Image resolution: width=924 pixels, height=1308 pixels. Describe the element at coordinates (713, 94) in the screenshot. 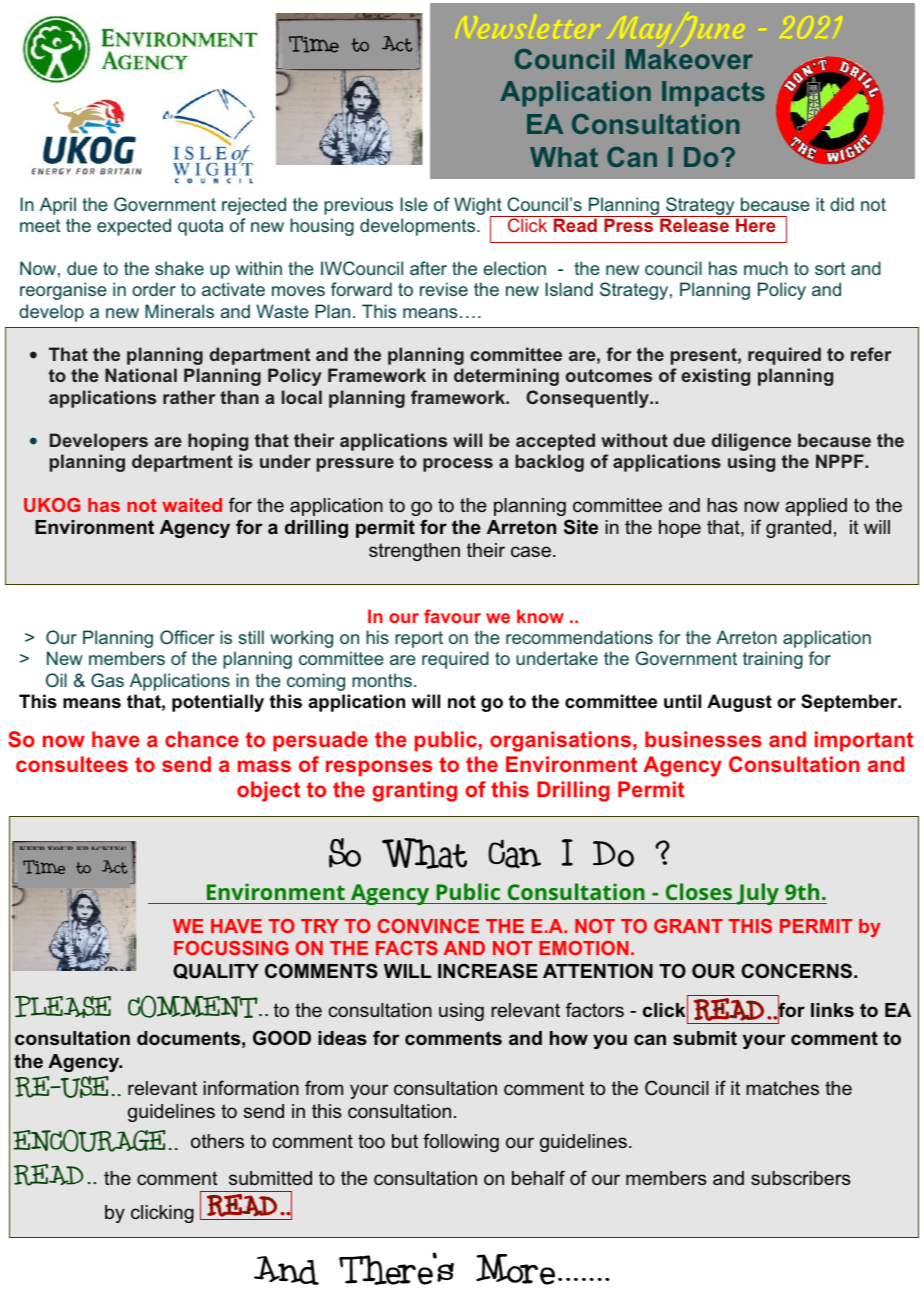

I see `Impacts` at that location.
